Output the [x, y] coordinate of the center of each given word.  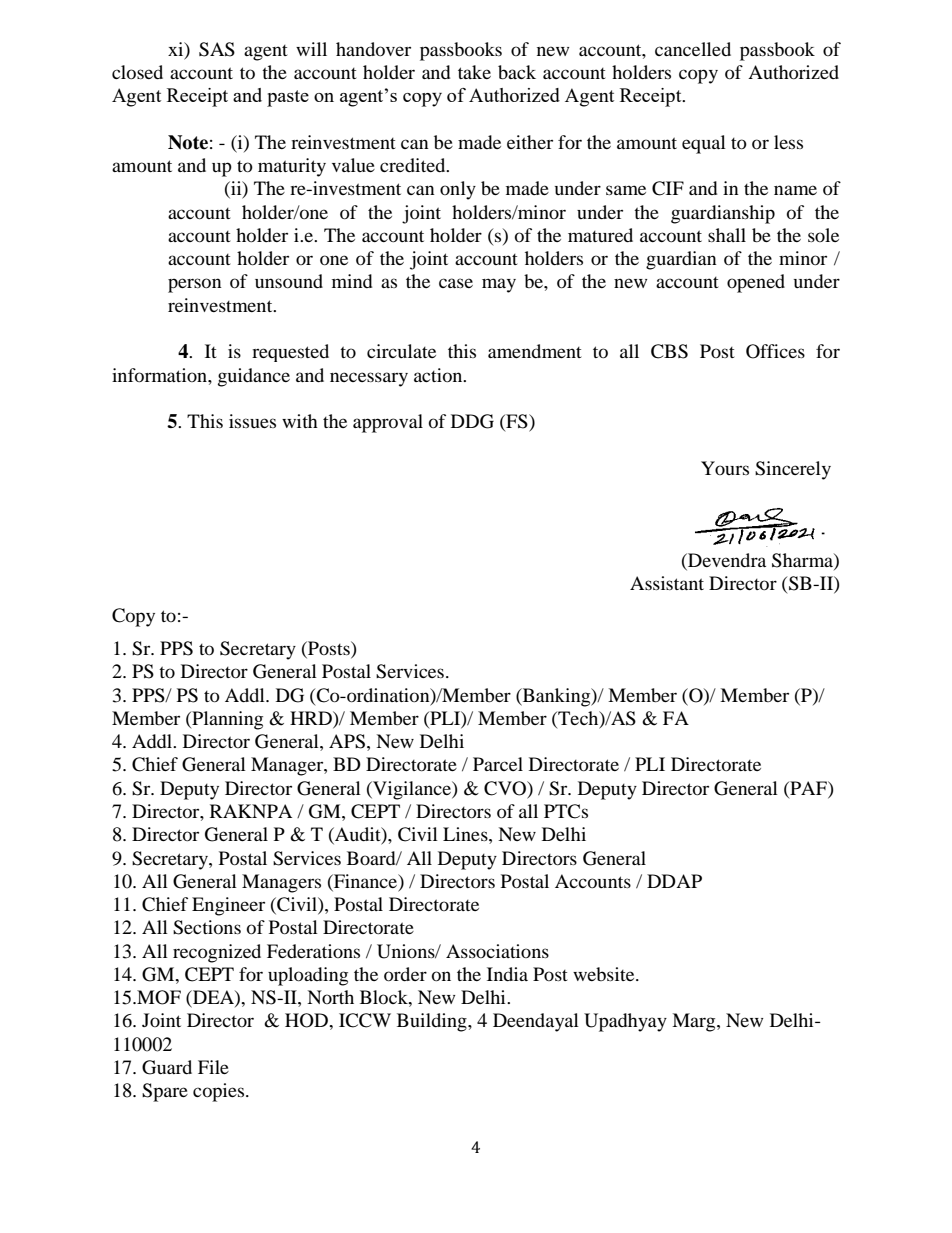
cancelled [693, 49]
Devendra [726, 560]
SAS [217, 49]
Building [433, 1022]
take [474, 72]
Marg [695, 1022]
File [213, 1067]
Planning [226, 720]
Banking [556, 697]
